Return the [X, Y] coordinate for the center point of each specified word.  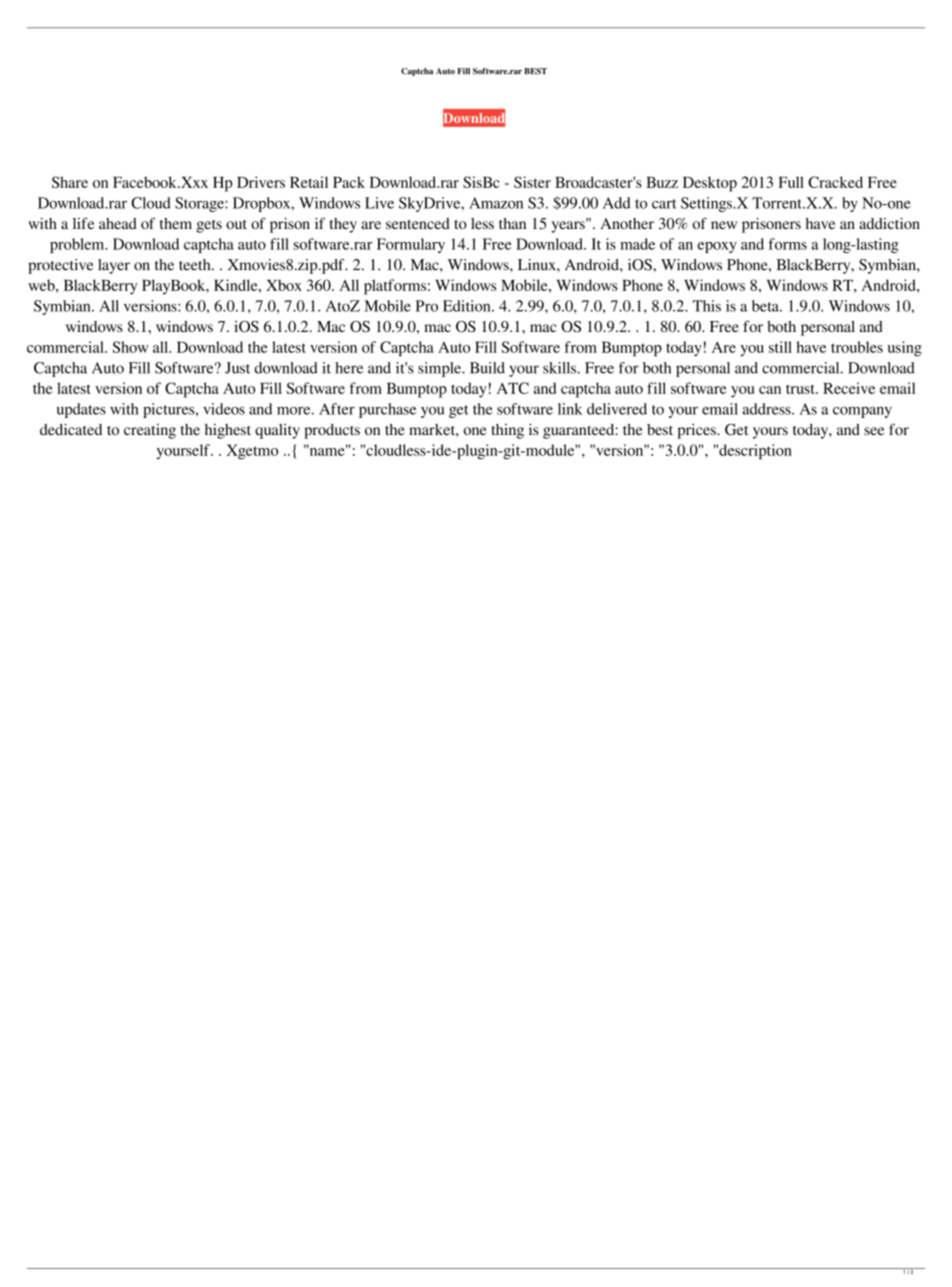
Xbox [284, 285]
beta [766, 306]
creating [150, 431]
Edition [468, 306]
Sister [532, 182]
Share [70, 182]
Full [791, 182]
